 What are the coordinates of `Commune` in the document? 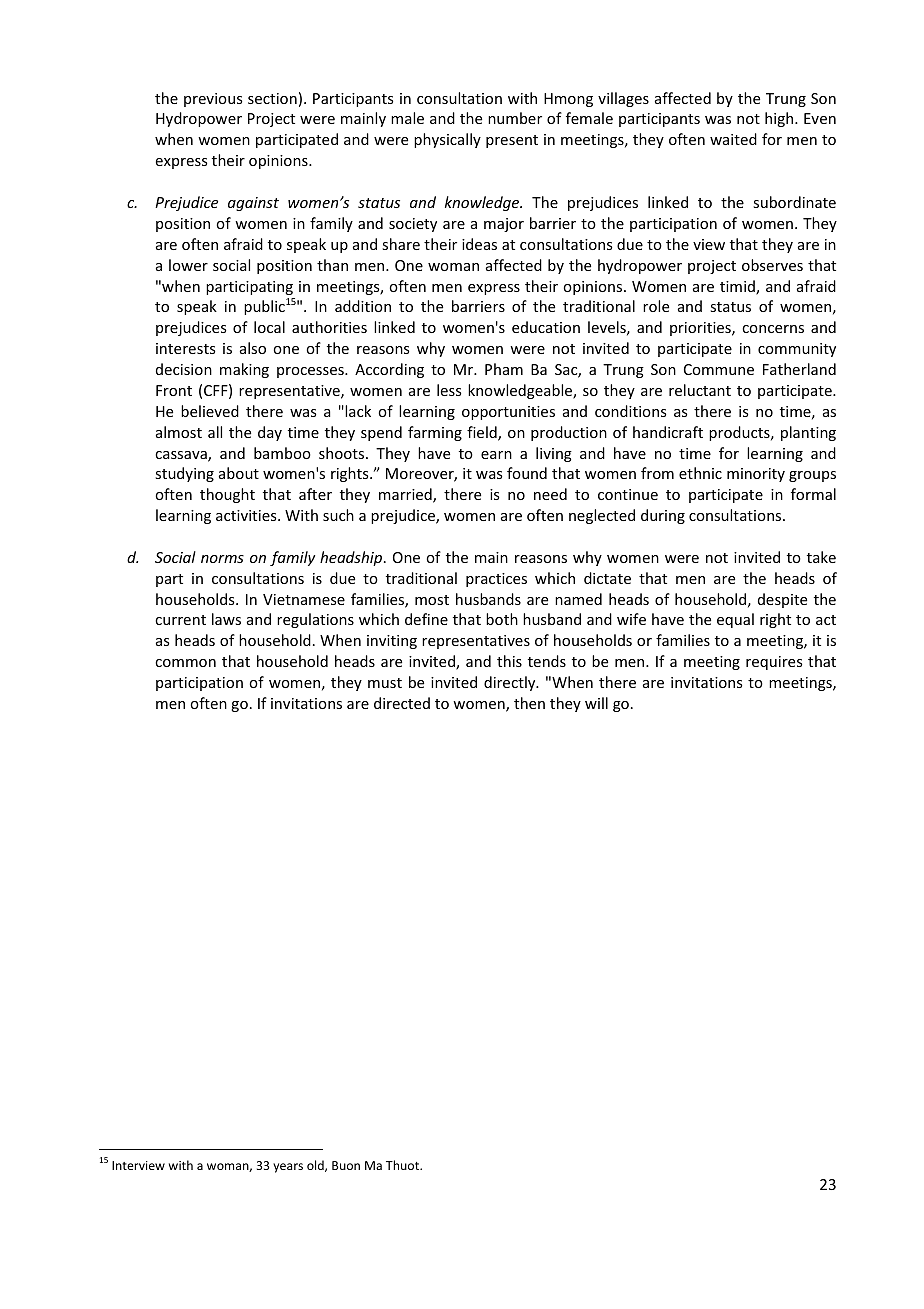 It's located at (719, 369).
